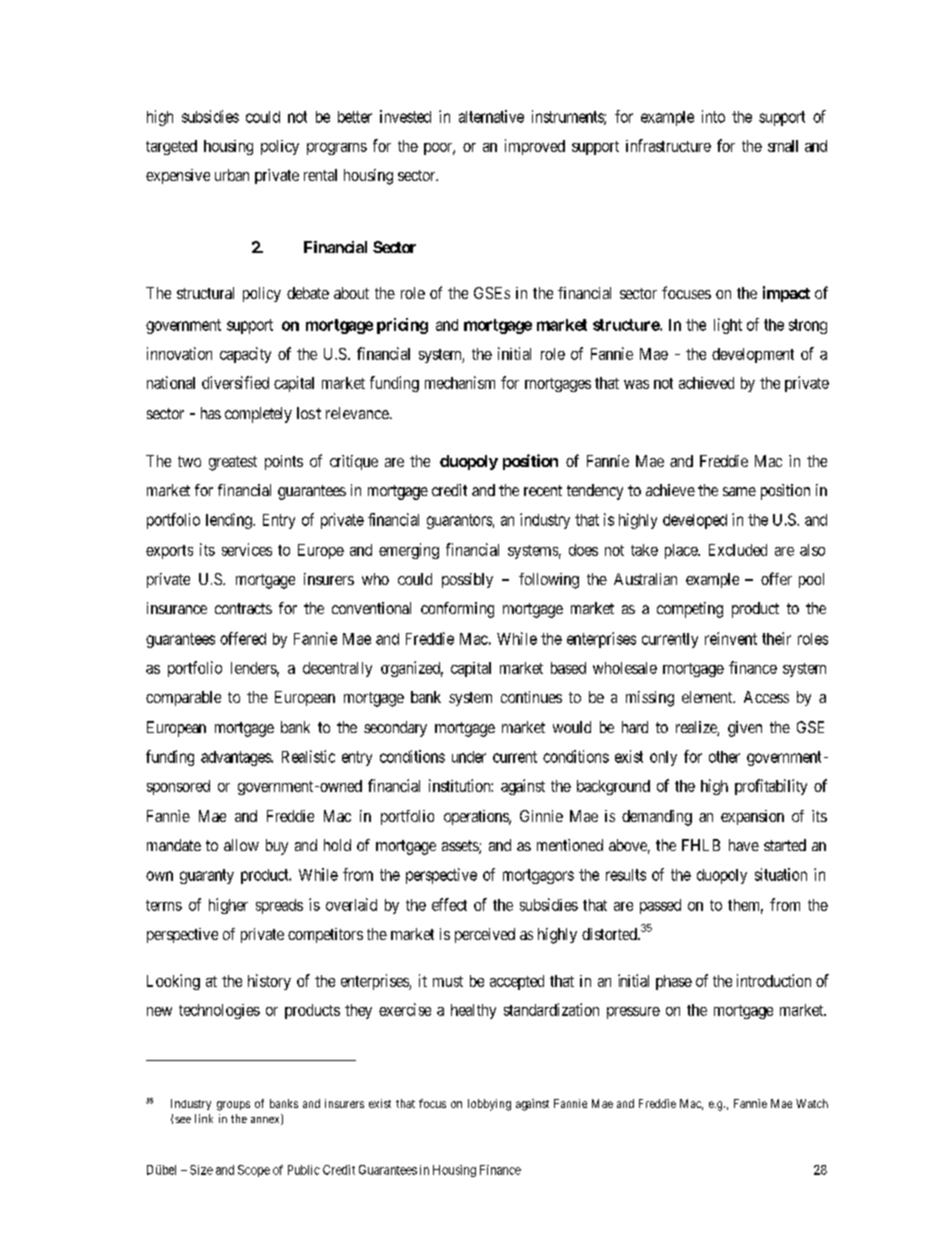  I want to click on urban, so click(232, 175).
